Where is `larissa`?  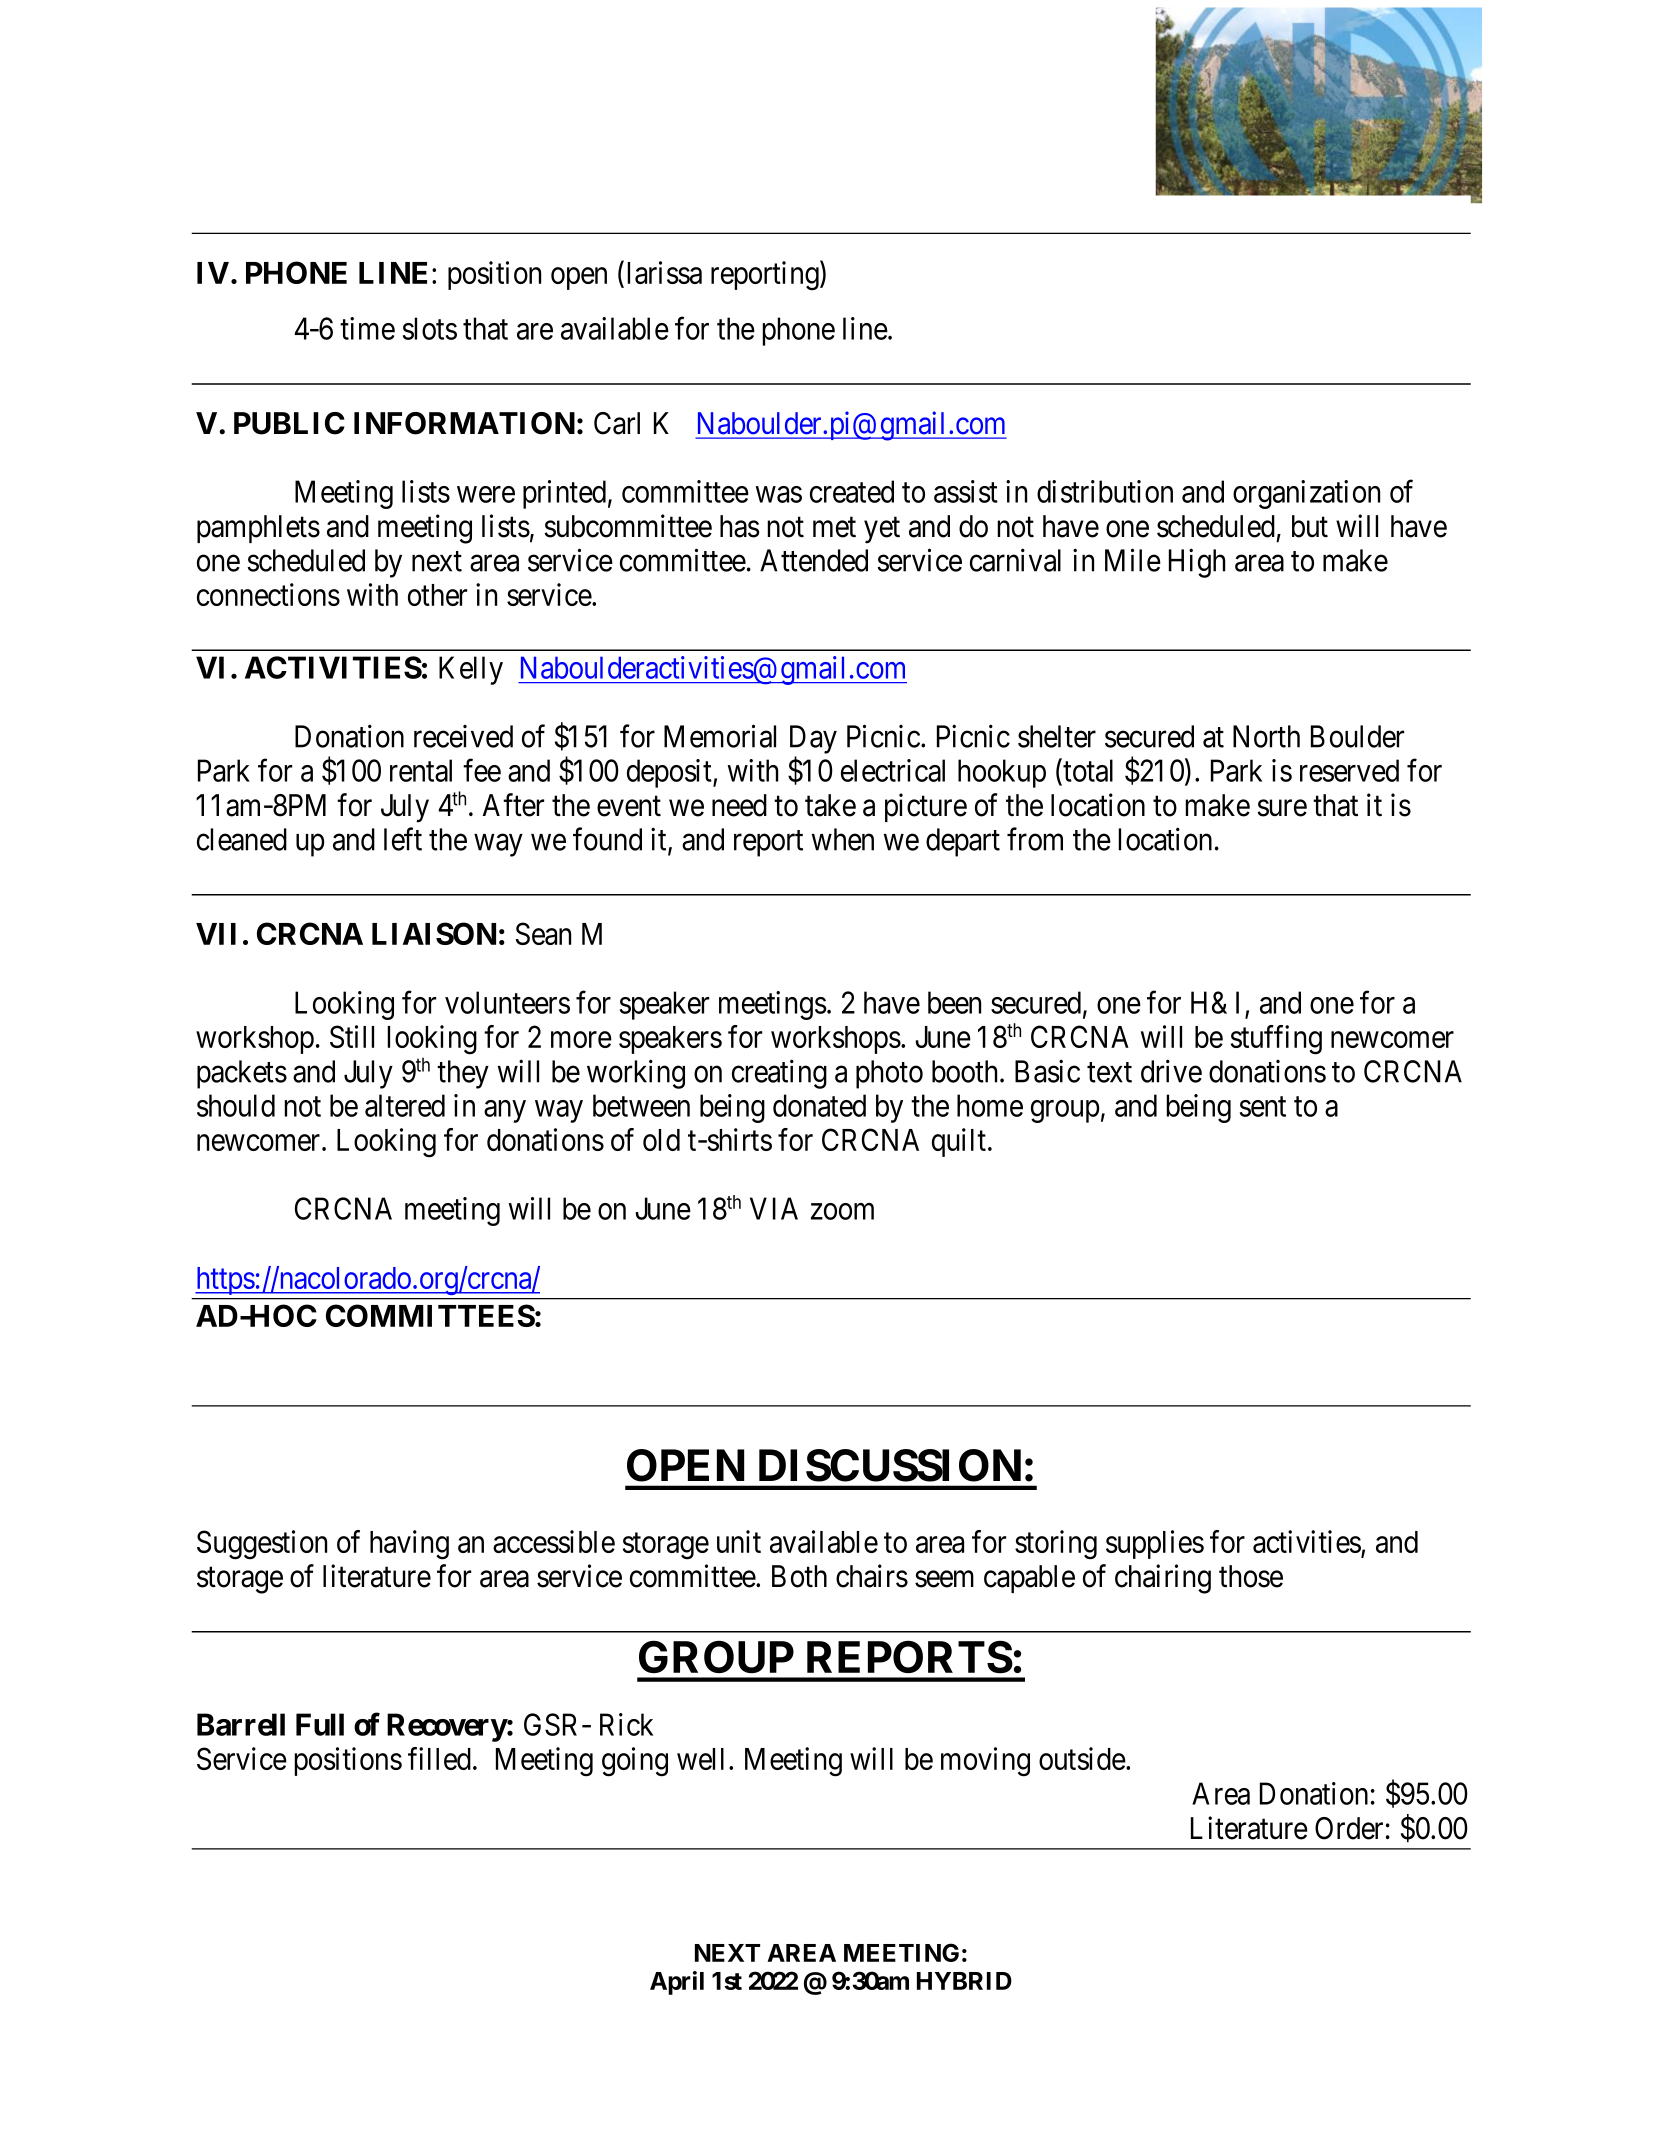 larissa is located at coordinates (664, 272).
